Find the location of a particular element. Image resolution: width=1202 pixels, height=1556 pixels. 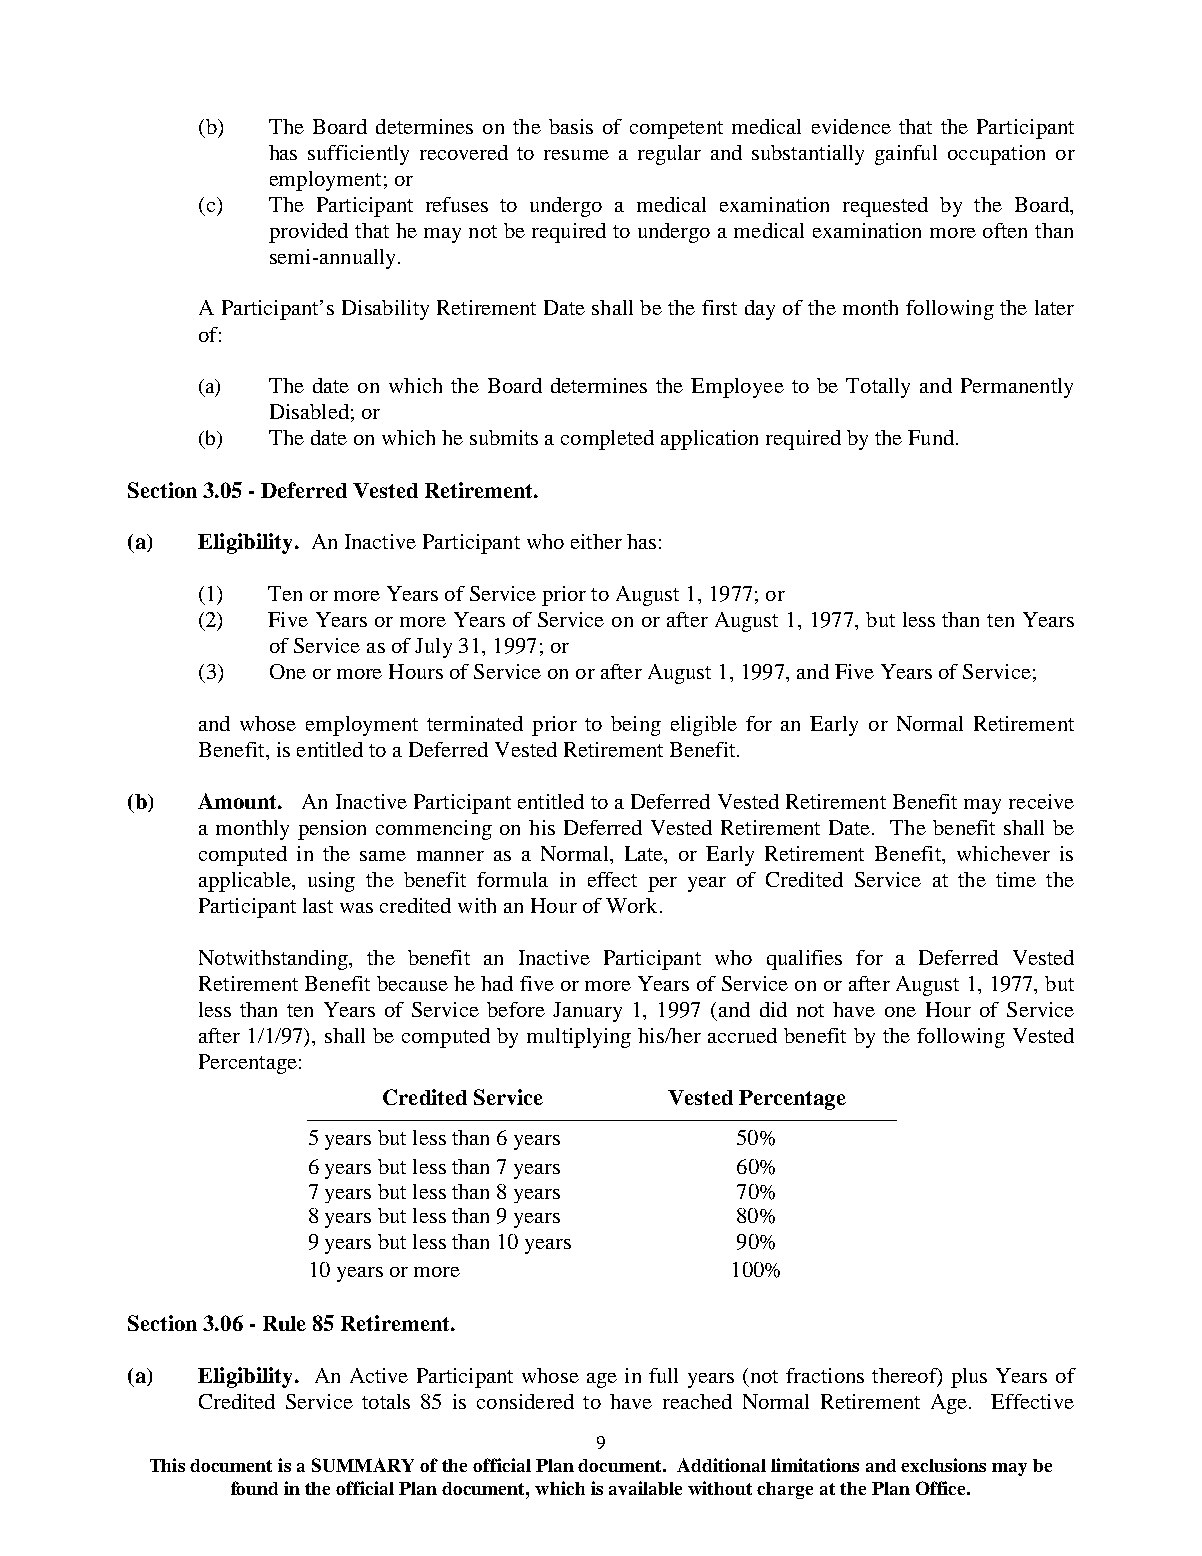

resume is located at coordinates (576, 155).
